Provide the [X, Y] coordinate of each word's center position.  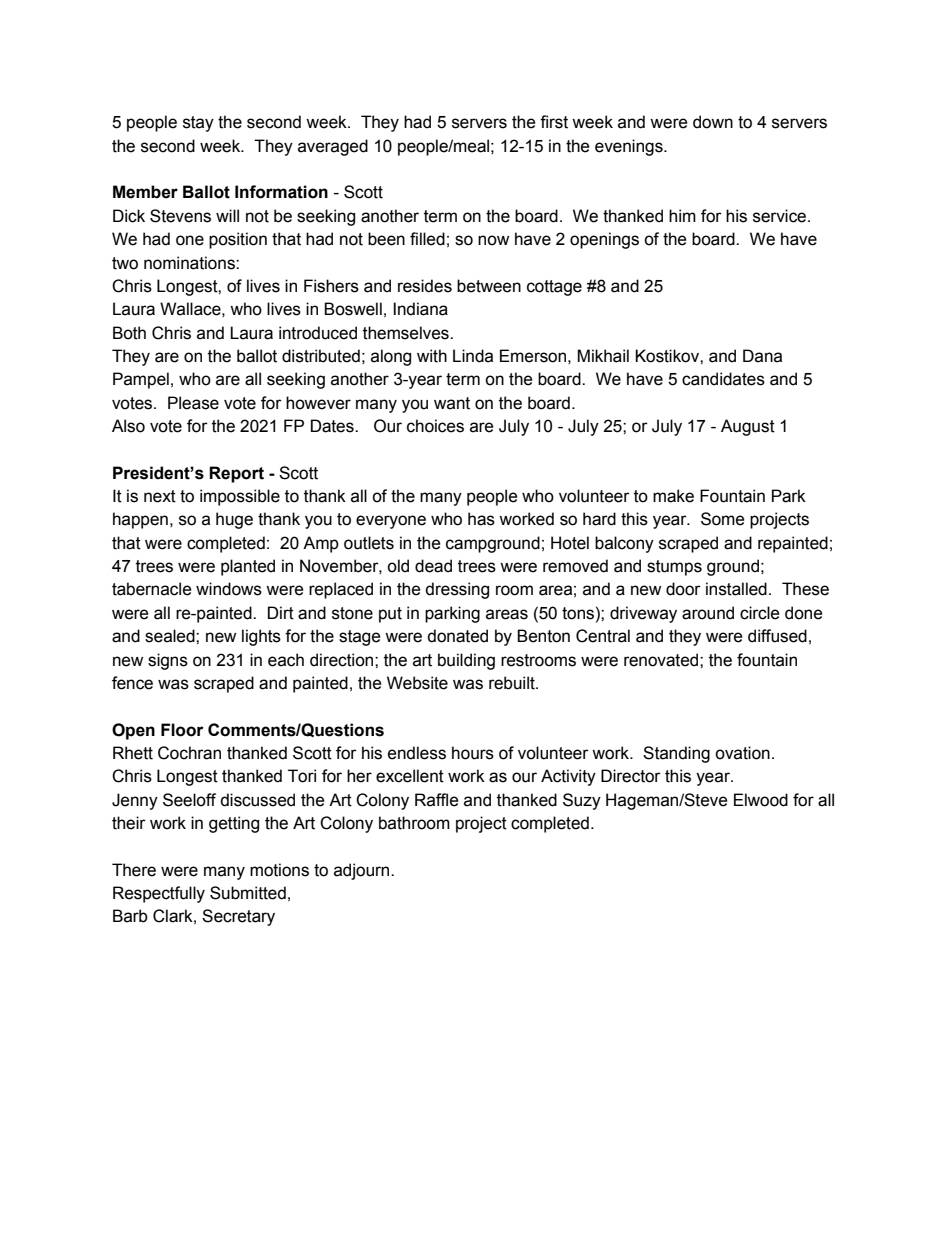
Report [236, 474]
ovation [742, 753]
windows [229, 589]
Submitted [248, 893]
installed [736, 589]
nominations [190, 263]
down [713, 122]
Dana [762, 356]
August [748, 427]
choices [435, 426]
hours [473, 753]
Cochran [189, 753]
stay [198, 124]
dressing [457, 590]
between [489, 286]
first [554, 122]
